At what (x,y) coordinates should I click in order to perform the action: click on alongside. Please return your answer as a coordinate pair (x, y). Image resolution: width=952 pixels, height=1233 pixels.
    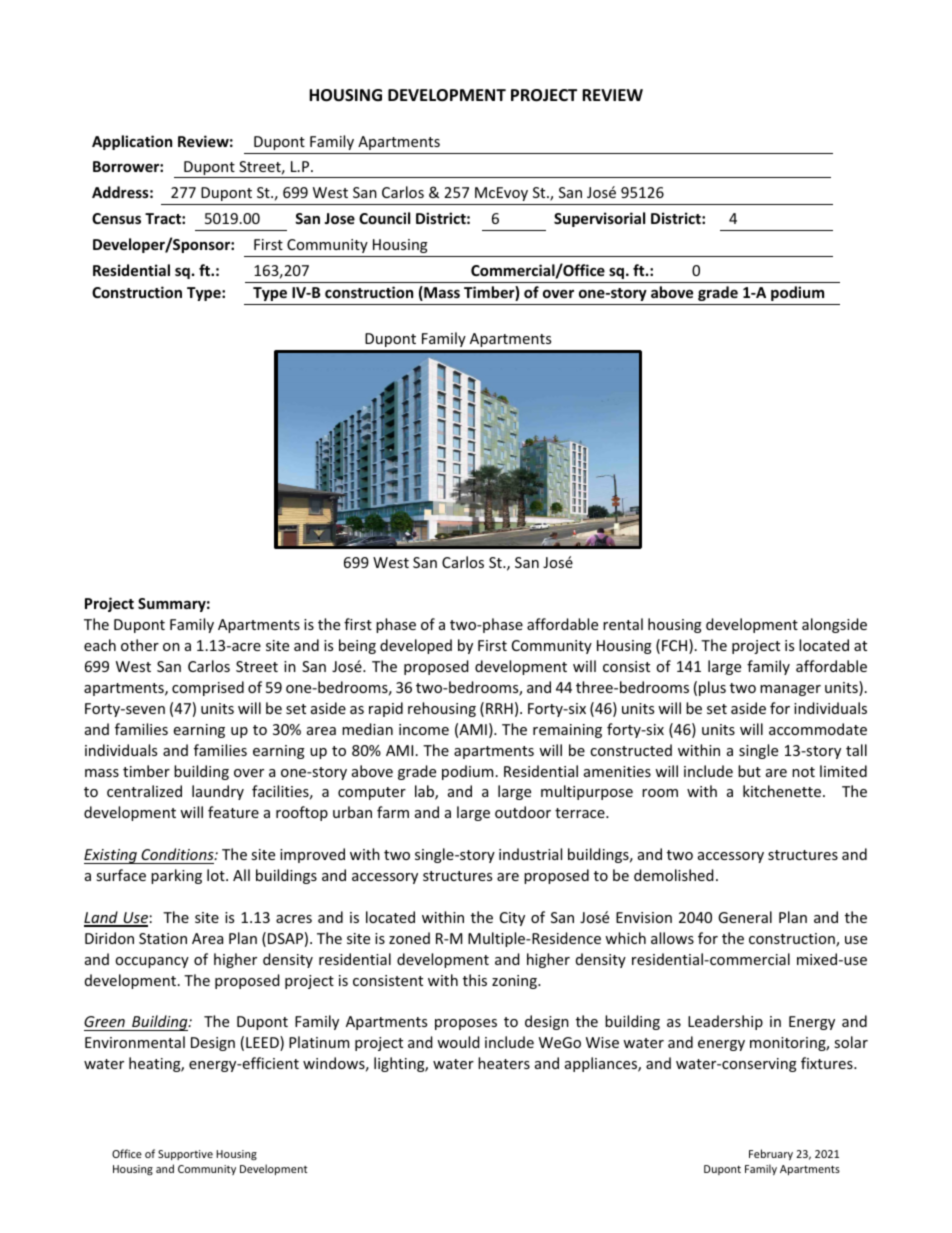
    Looking at the image, I should click on (834, 625).
